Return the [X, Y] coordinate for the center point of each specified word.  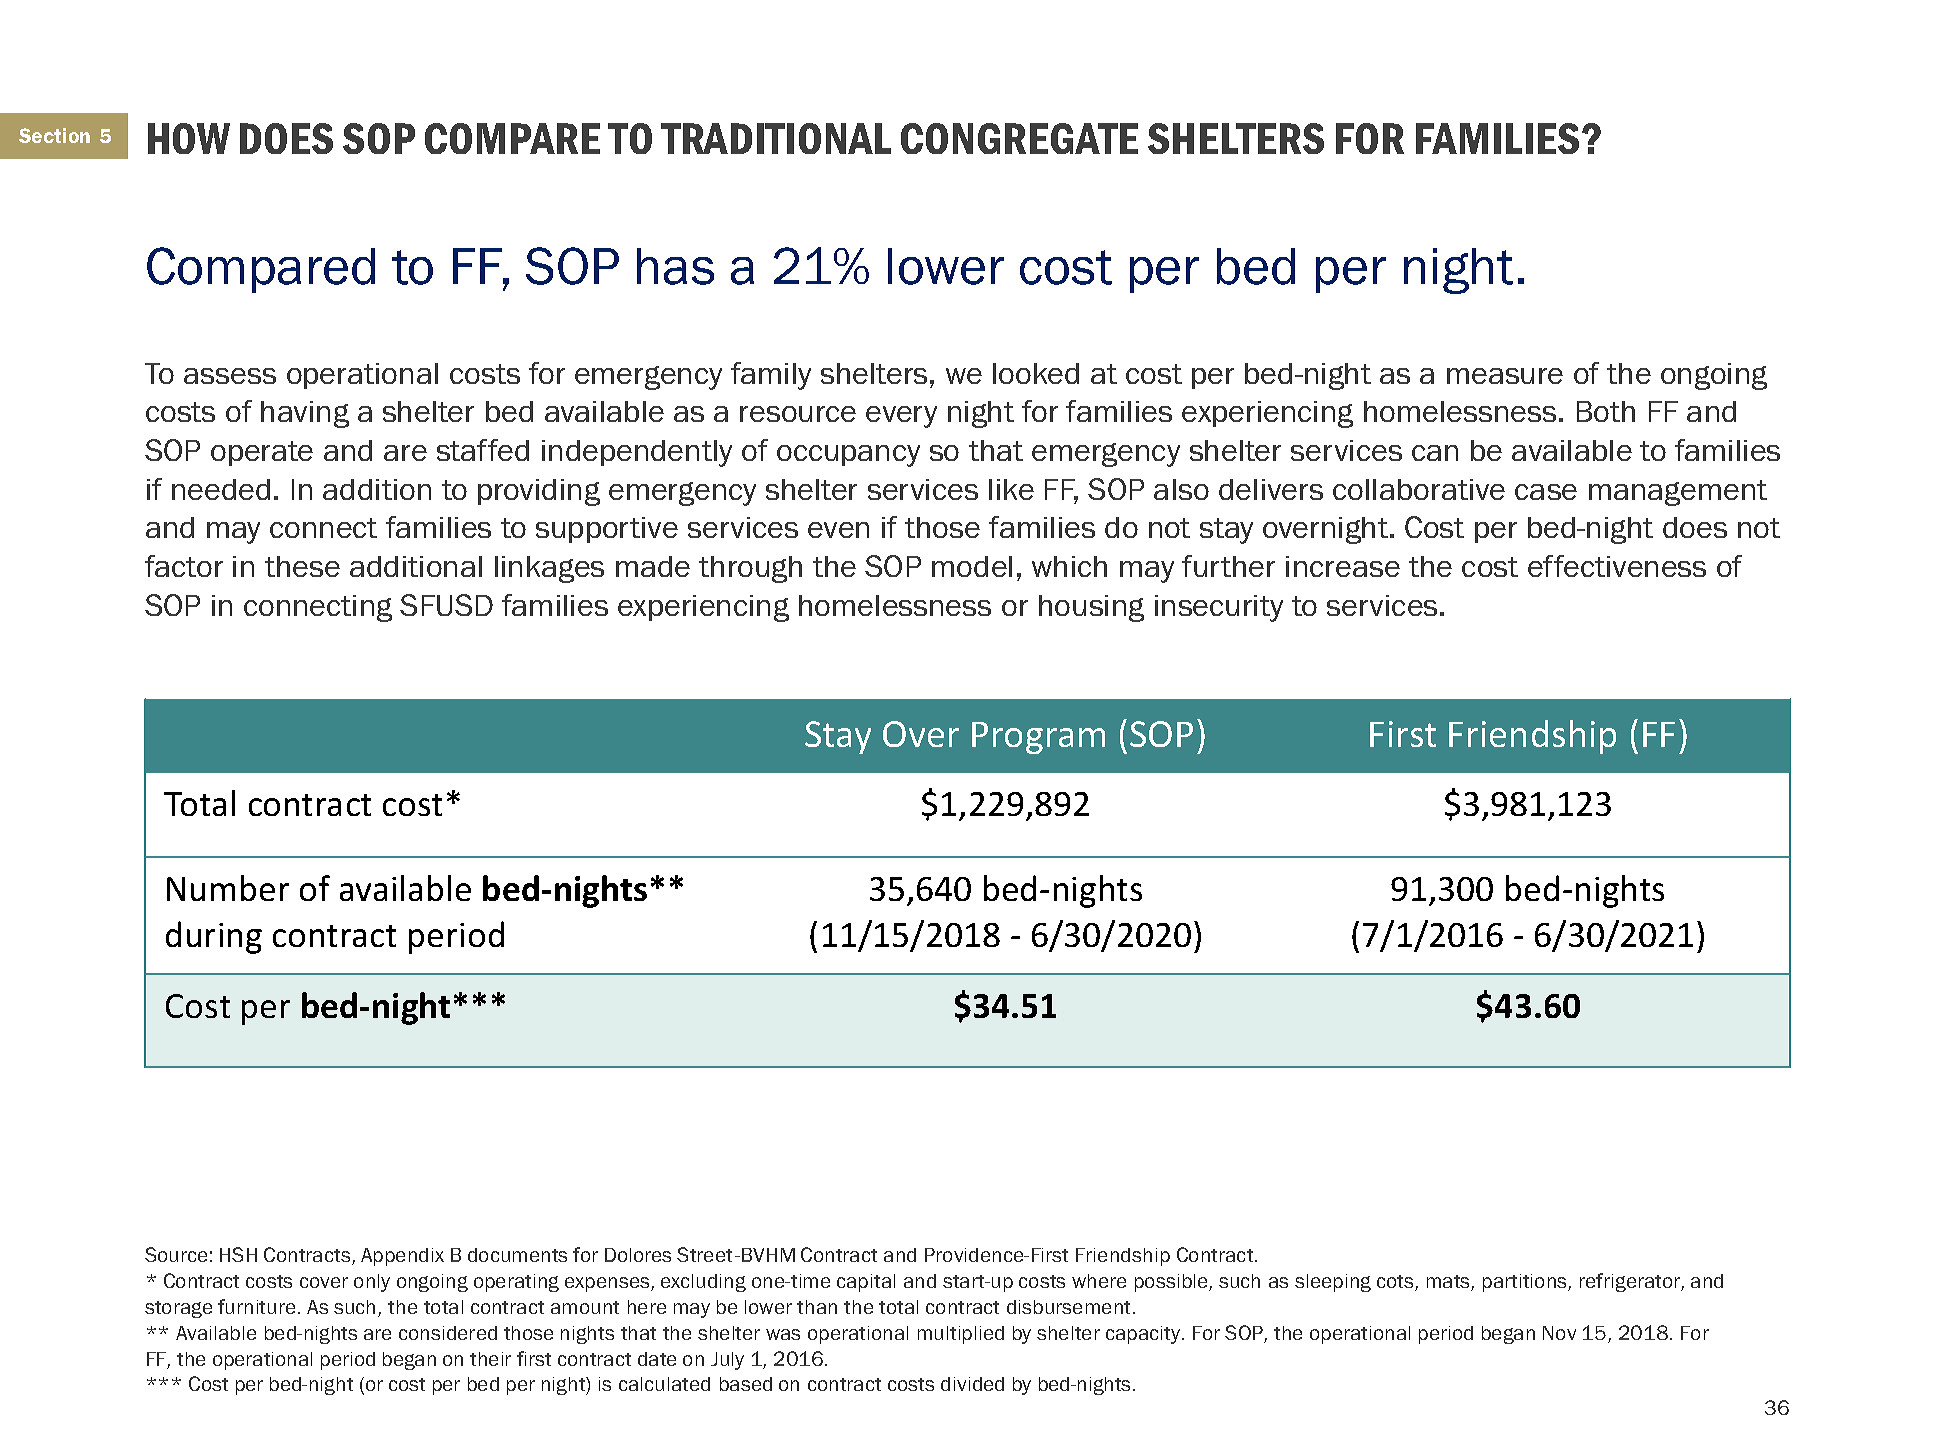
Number [228, 888]
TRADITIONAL [776, 138]
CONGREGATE [1019, 138]
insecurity [1219, 608]
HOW [189, 138]
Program [1038, 738]
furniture [256, 1306]
